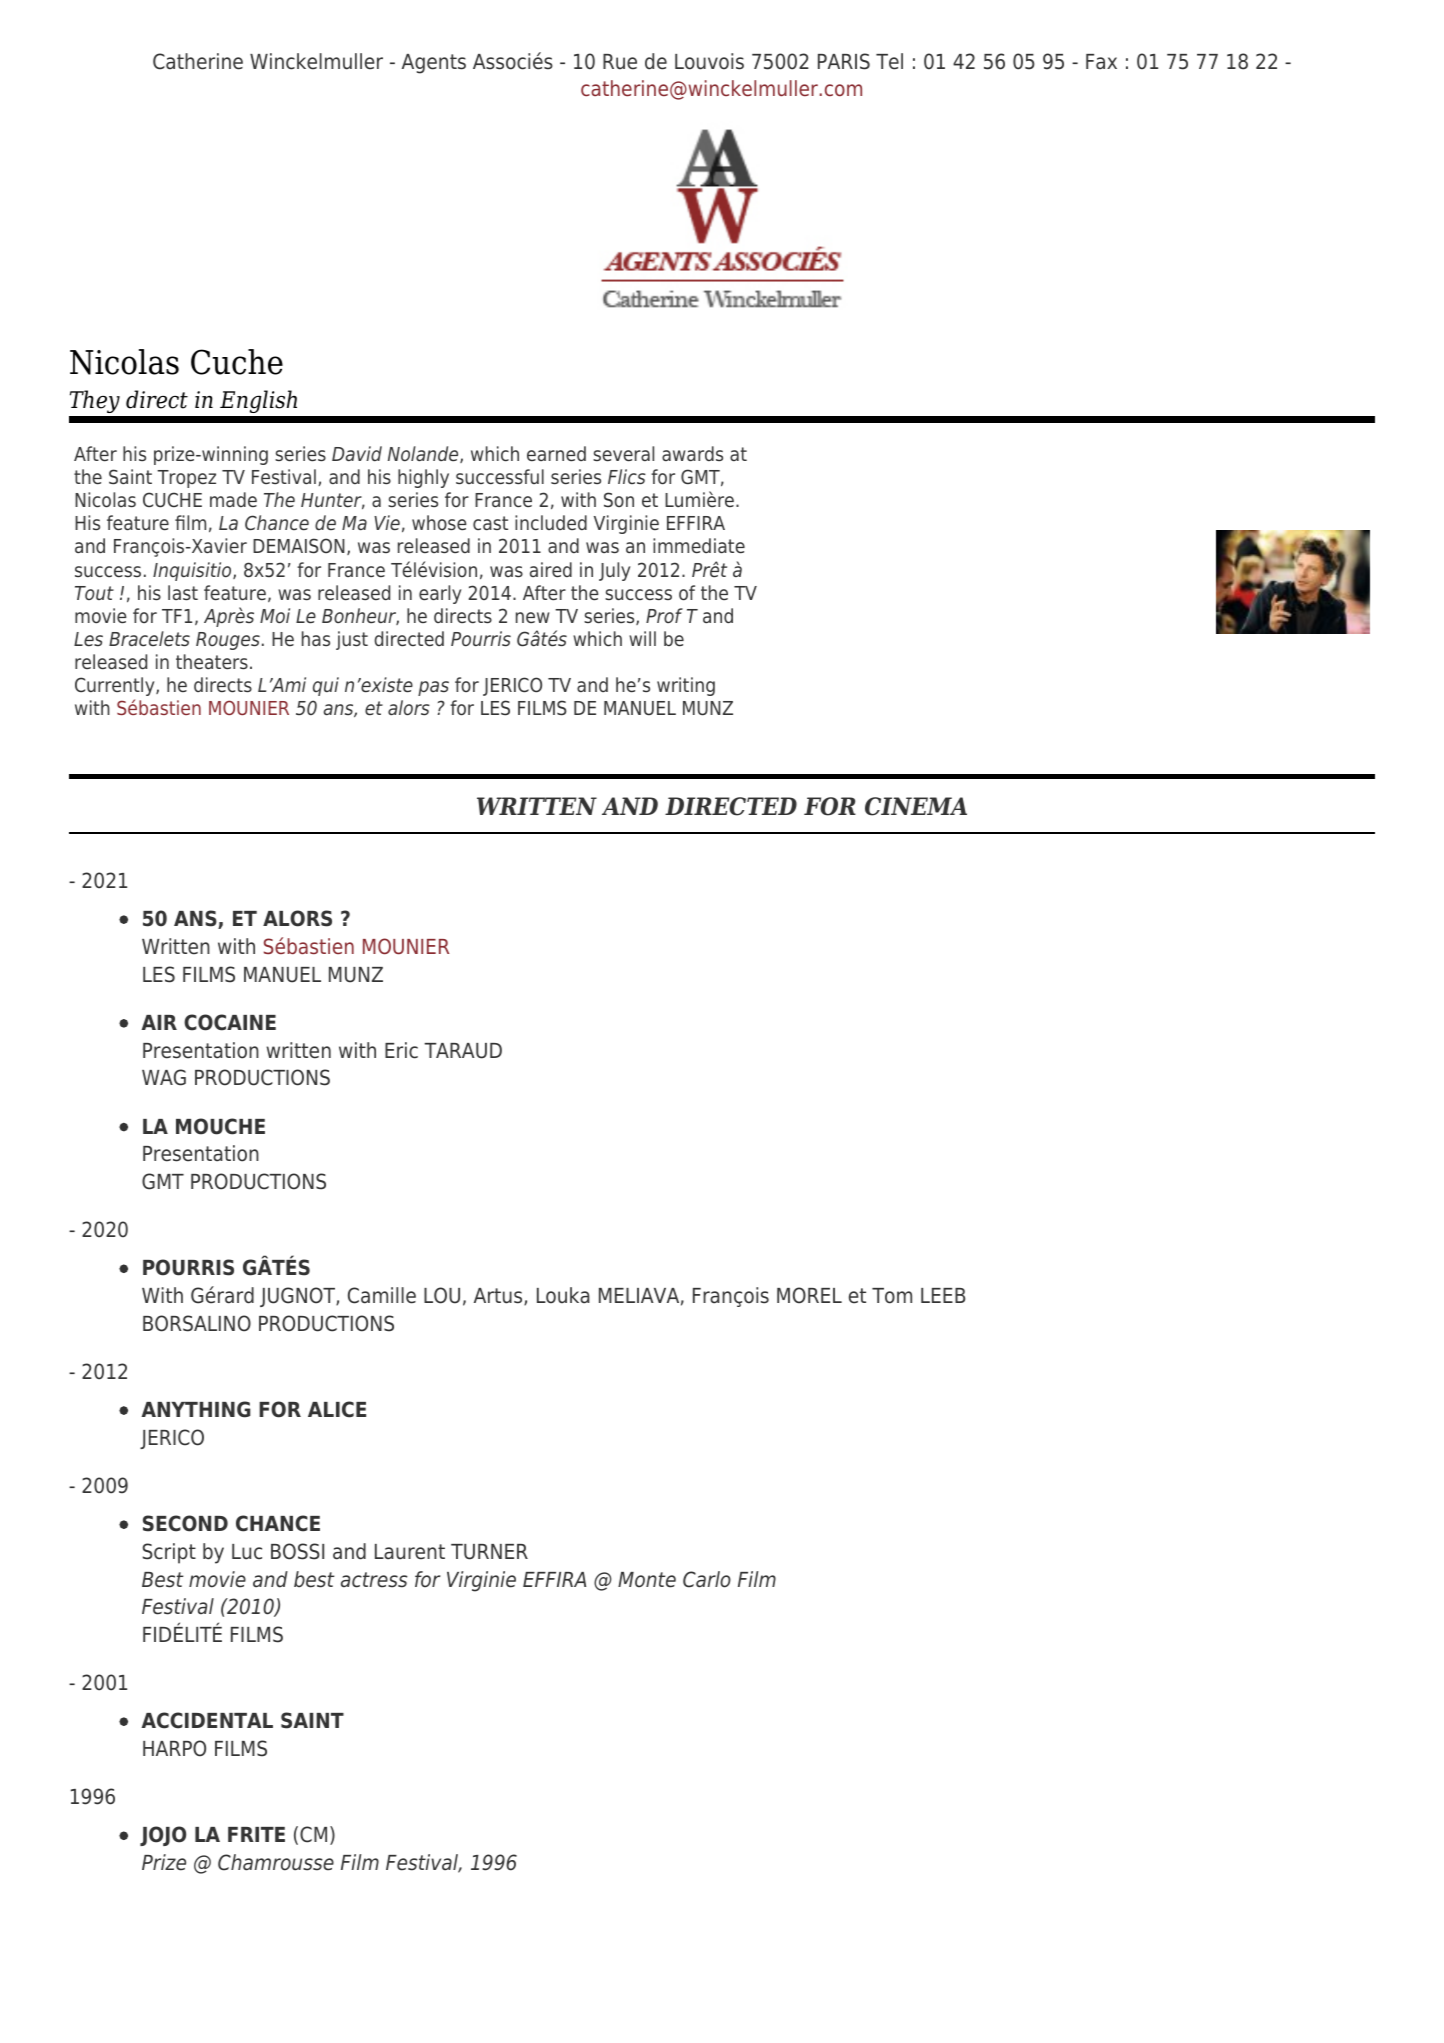  Describe the element at coordinates (892, 1296) in the document. I see `Tom` at that location.
